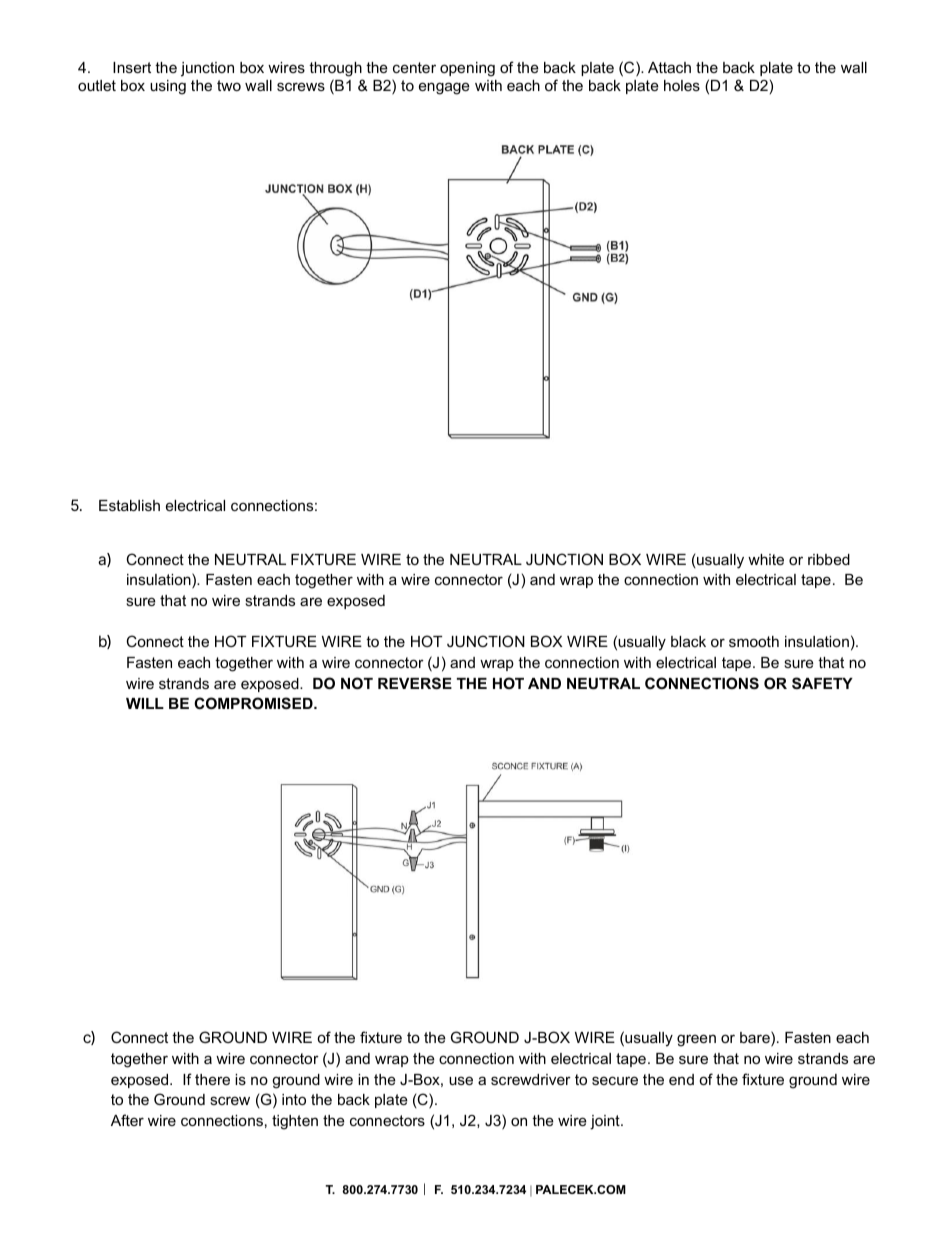  What do you see at coordinates (766, 559) in the document?
I see `white` at bounding box center [766, 559].
